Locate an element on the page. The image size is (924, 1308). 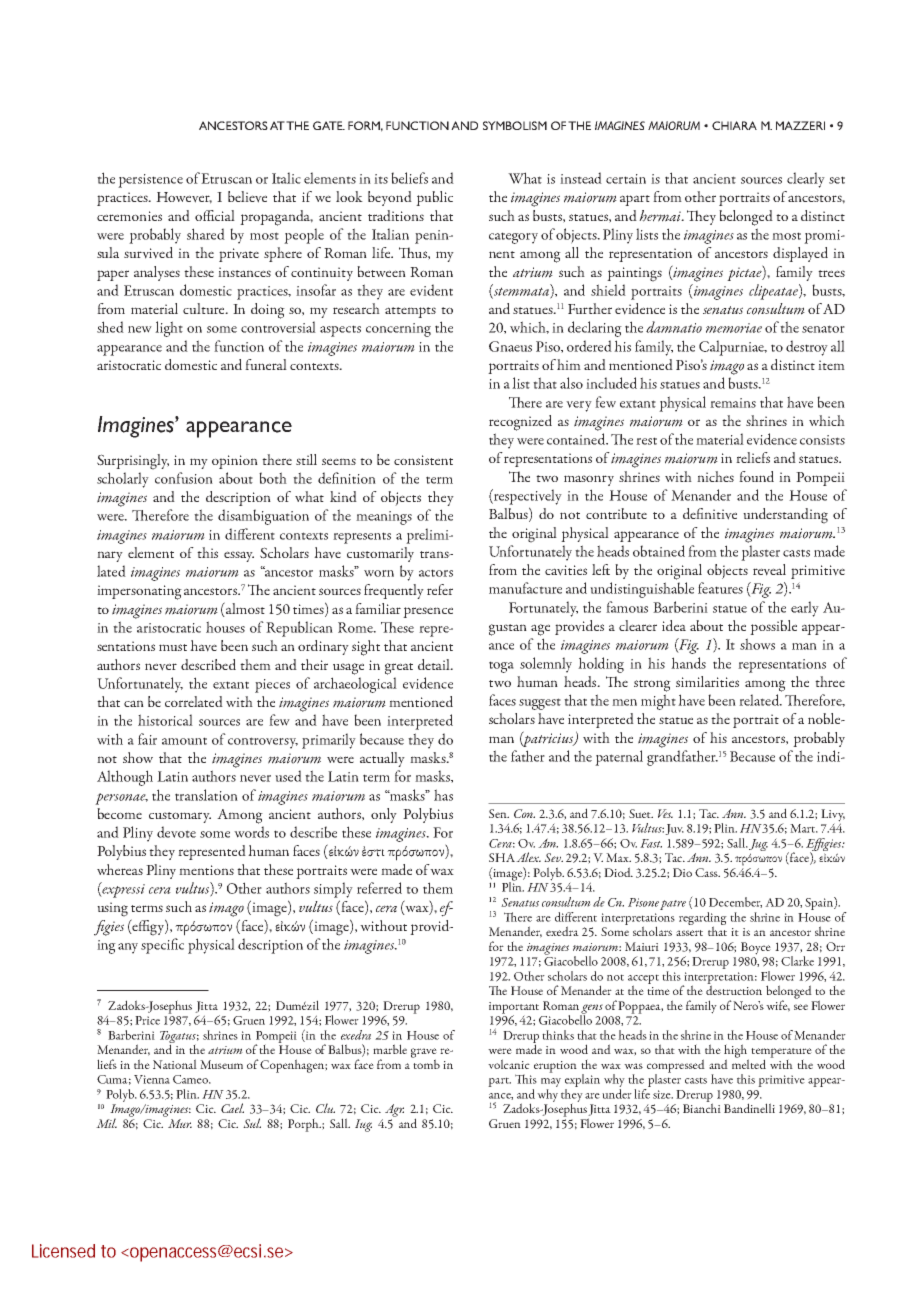
personae is located at coordinates (121, 799).
